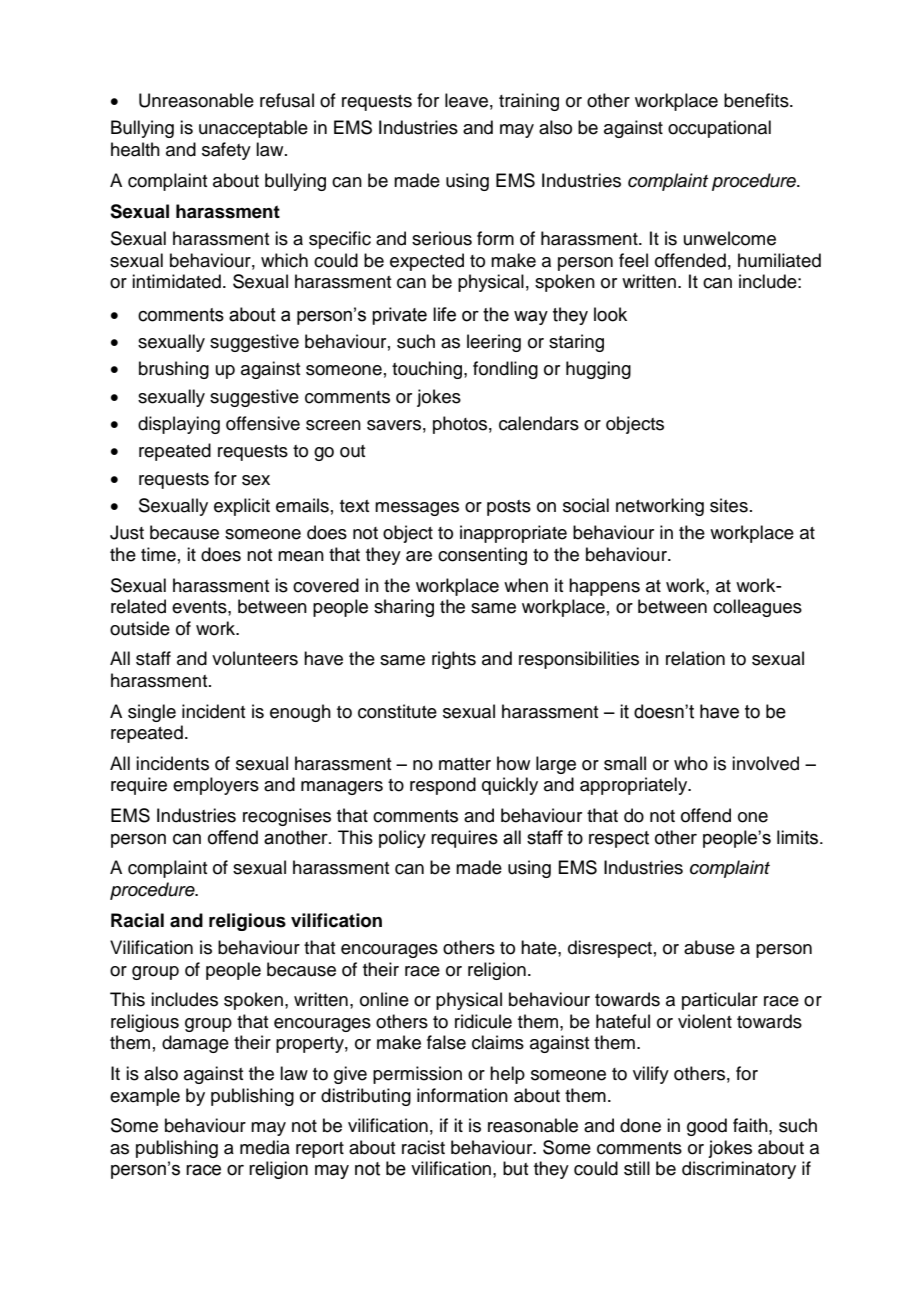  Describe the element at coordinates (443, 786) in the page. I see `respond` at that location.
